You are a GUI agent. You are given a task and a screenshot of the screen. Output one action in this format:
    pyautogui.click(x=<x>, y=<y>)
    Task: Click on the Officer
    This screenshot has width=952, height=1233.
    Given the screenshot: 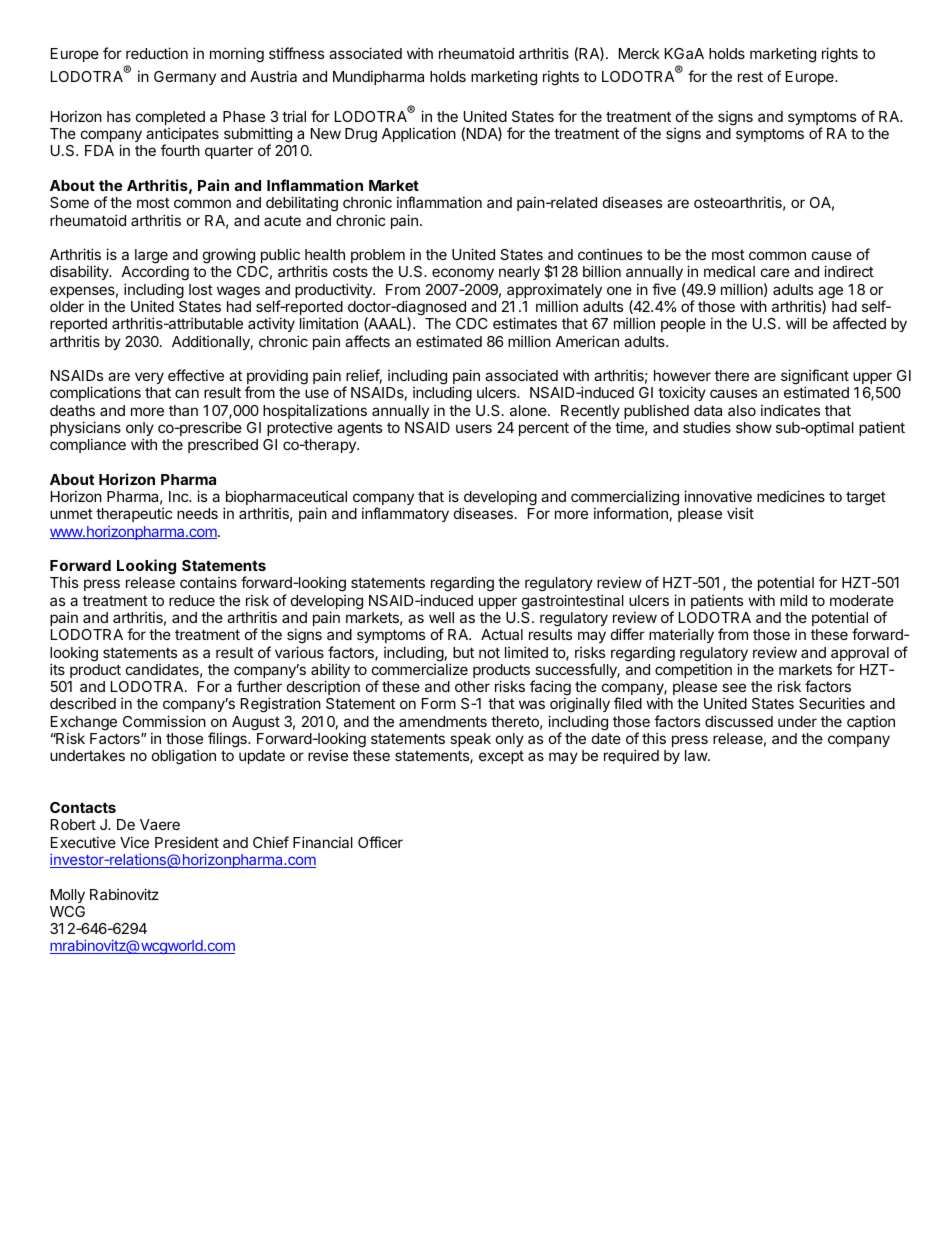 What is the action you would take?
    pyautogui.click(x=380, y=842)
